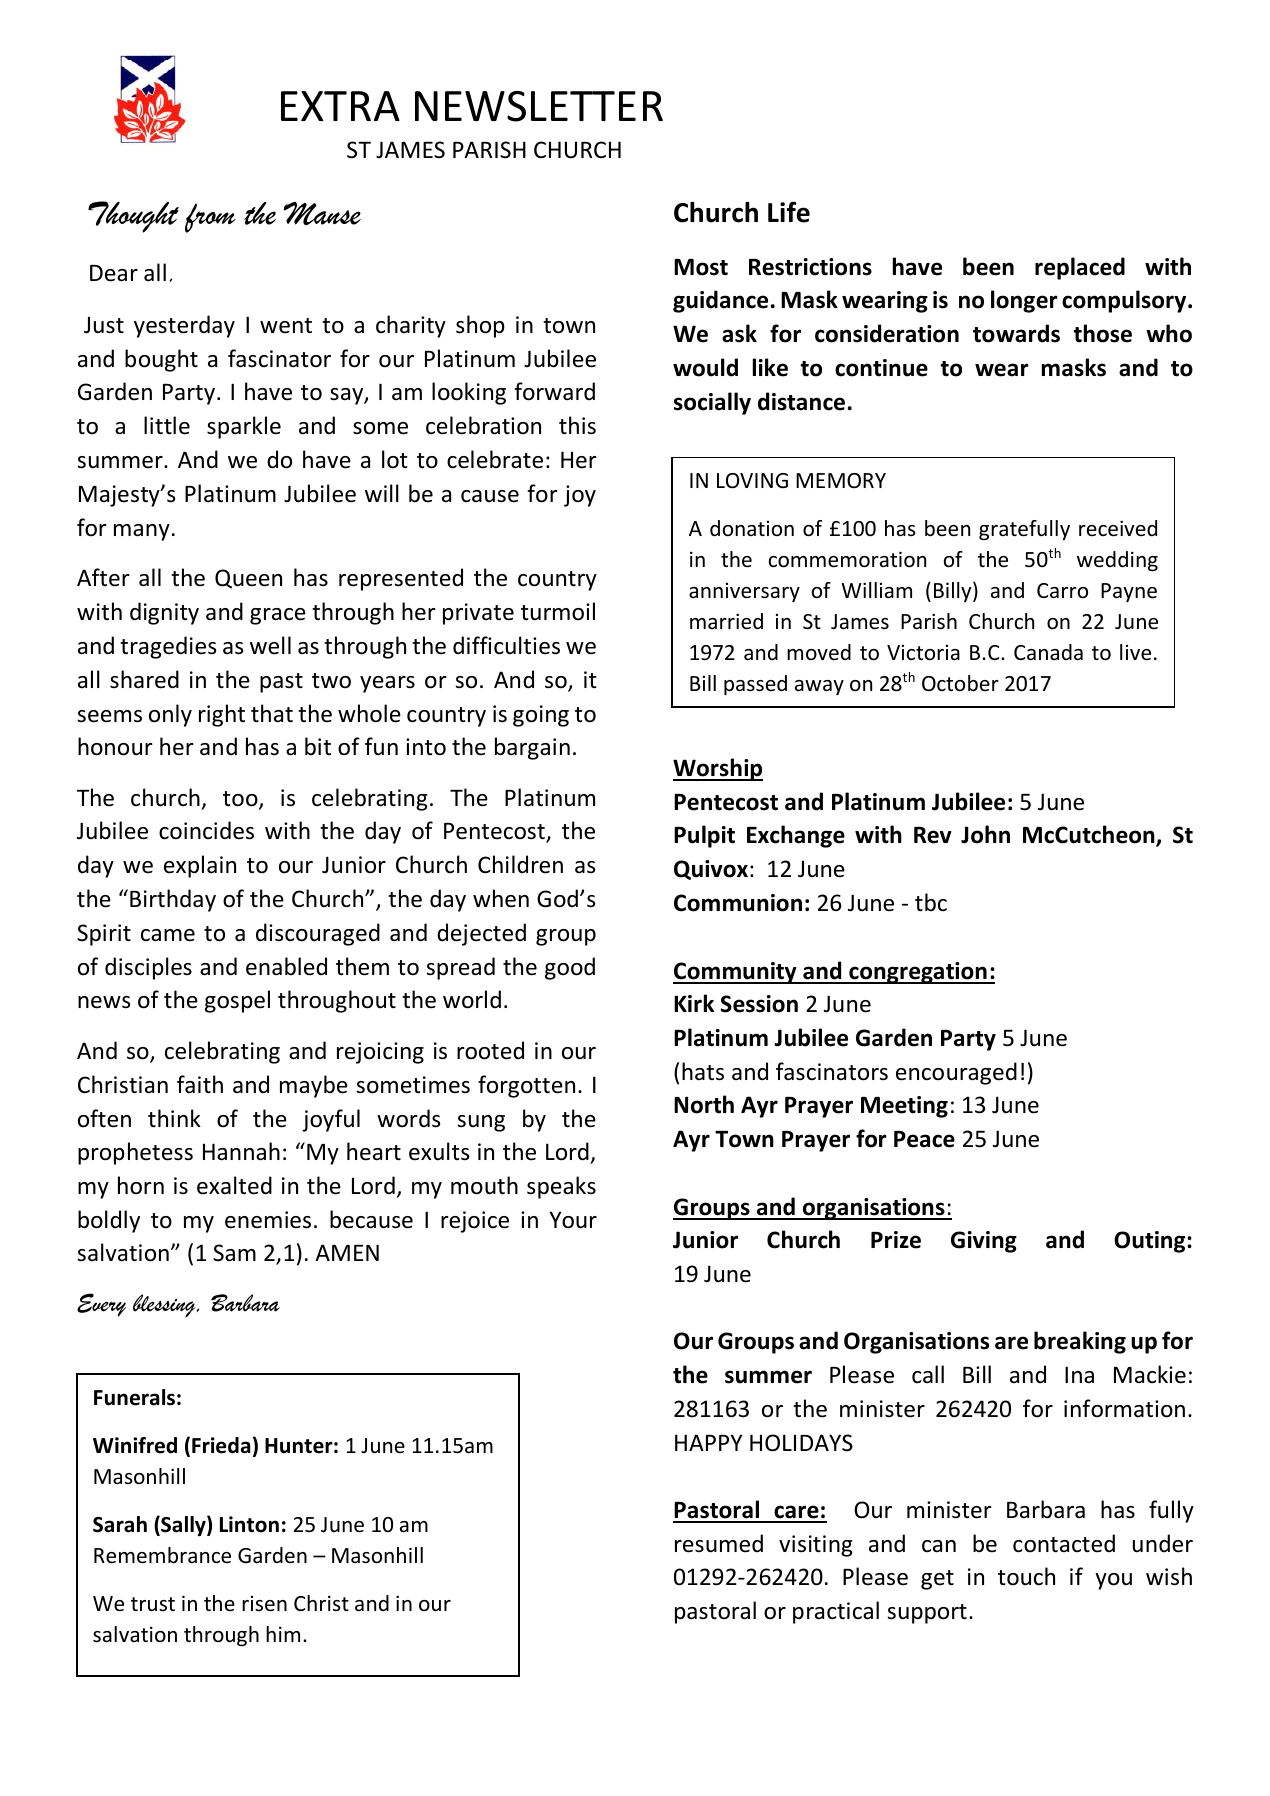 The height and width of the screenshot is (1796, 1270). Describe the element at coordinates (573, 1220) in the screenshot. I see `Your` at that location.
